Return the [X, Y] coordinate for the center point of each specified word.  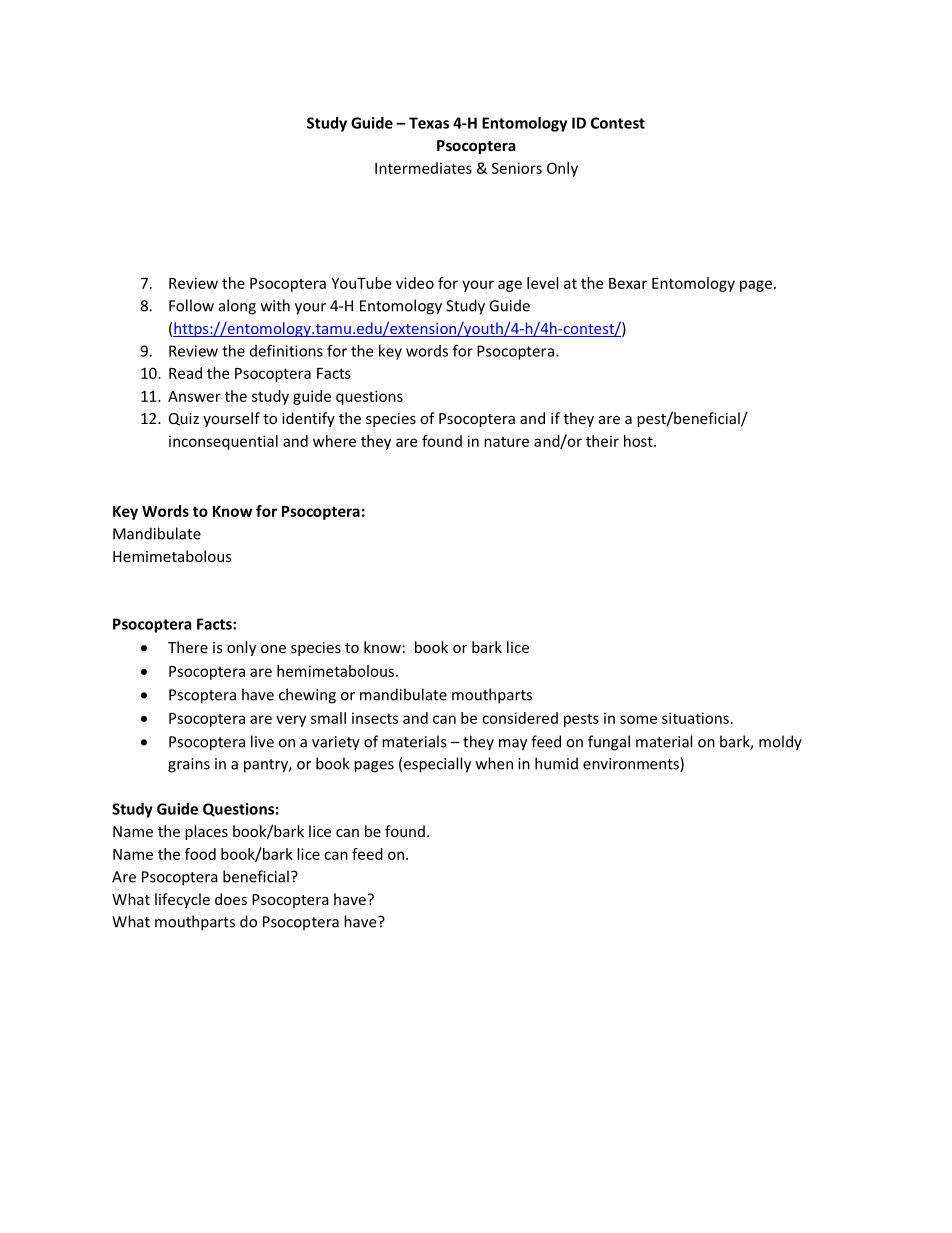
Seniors [517, 168]
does [231, 899]
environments [632, 764]
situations [695, 718]
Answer [194, 396]
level [542, 283]
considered [520, 718]
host [639, 441]
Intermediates [423, 168]
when [494, 763]
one [273, 649]
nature [506, 442]
